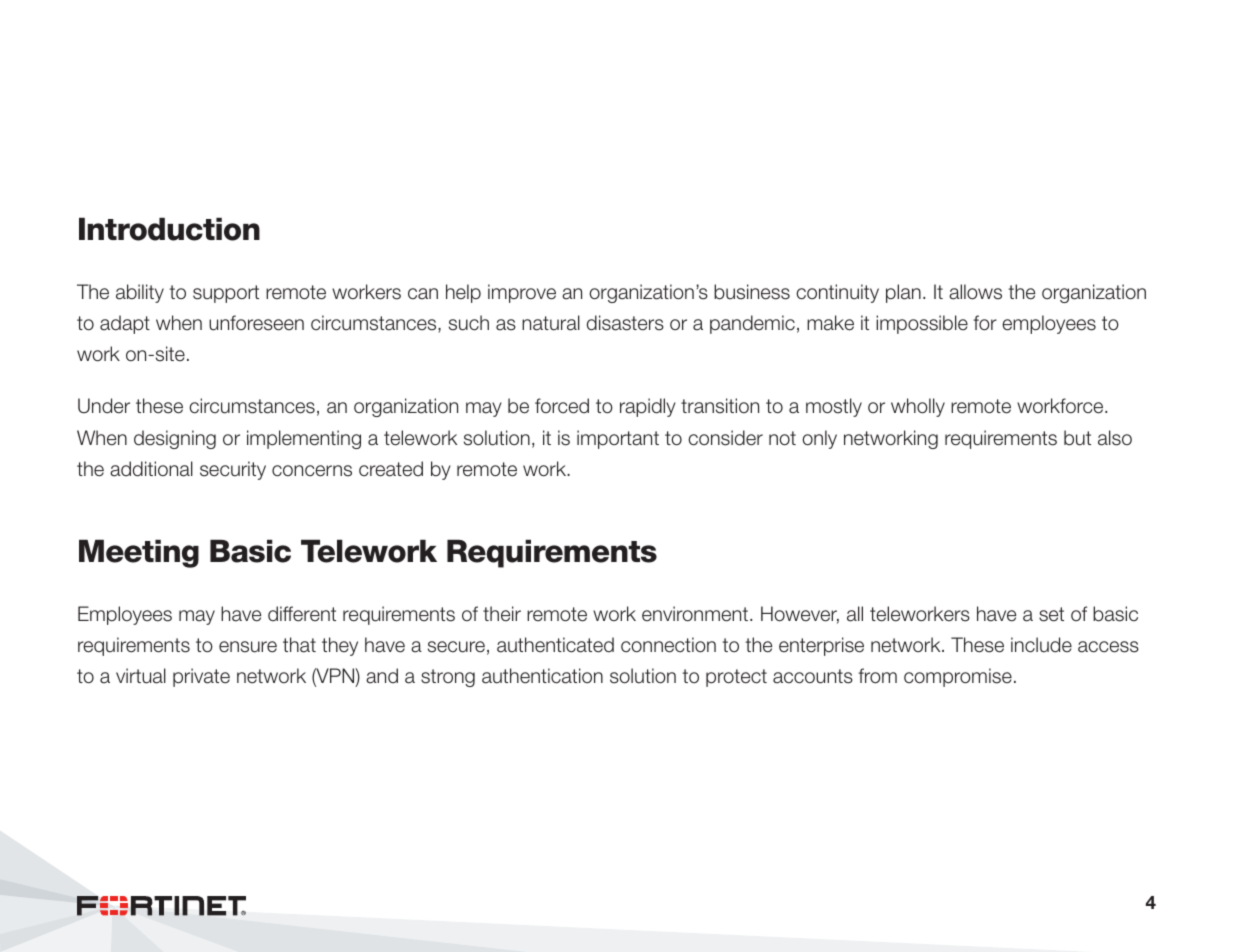  Describe the element at coordinates (975, 292) in the screenshot. I see `allows` at that location.
